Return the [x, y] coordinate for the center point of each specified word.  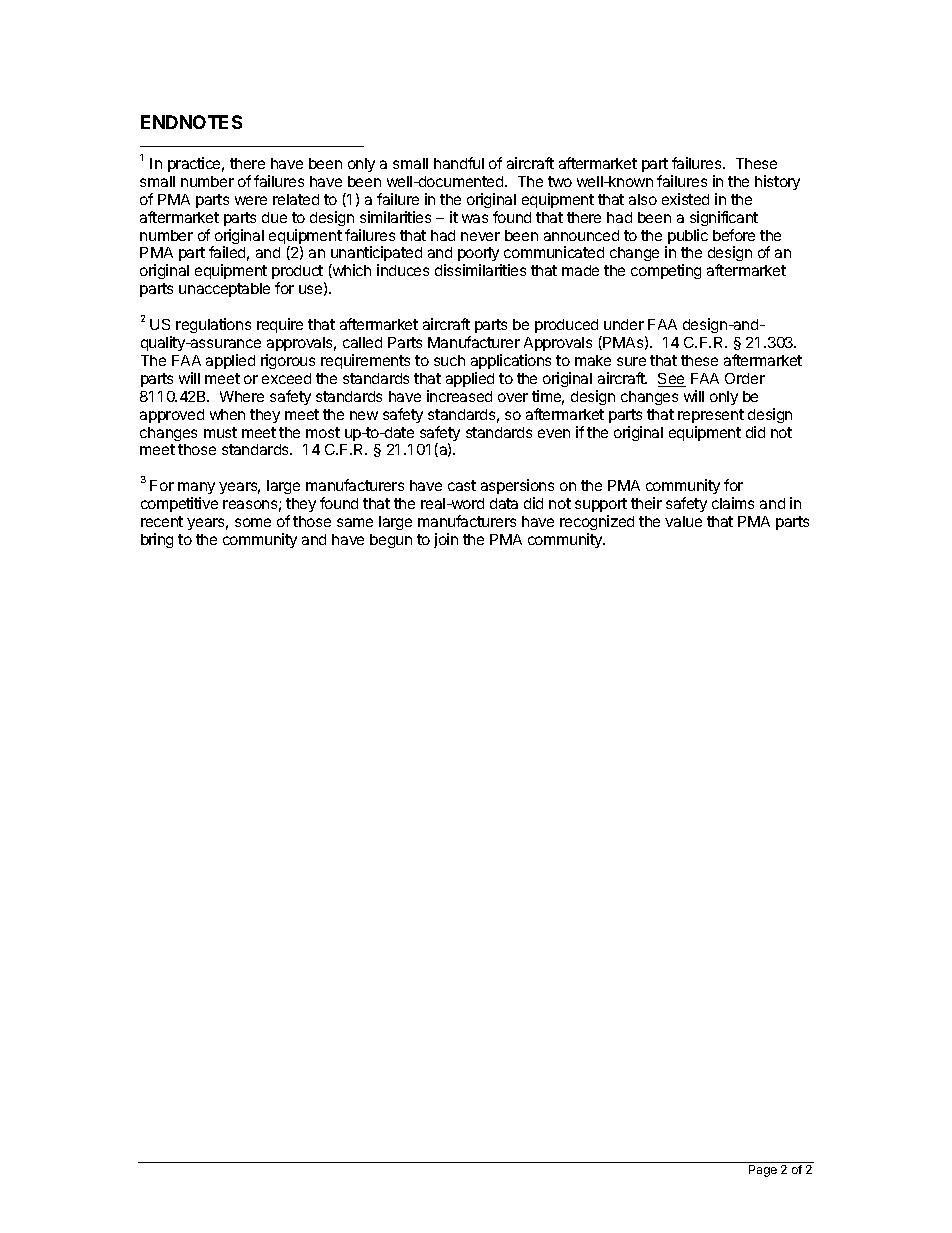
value [683, 521]
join [446, 540]
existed [685, 199]
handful [459, 163]
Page [763, 1171]
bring [157, 540]
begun [391, 541]
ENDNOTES [191, 122]
